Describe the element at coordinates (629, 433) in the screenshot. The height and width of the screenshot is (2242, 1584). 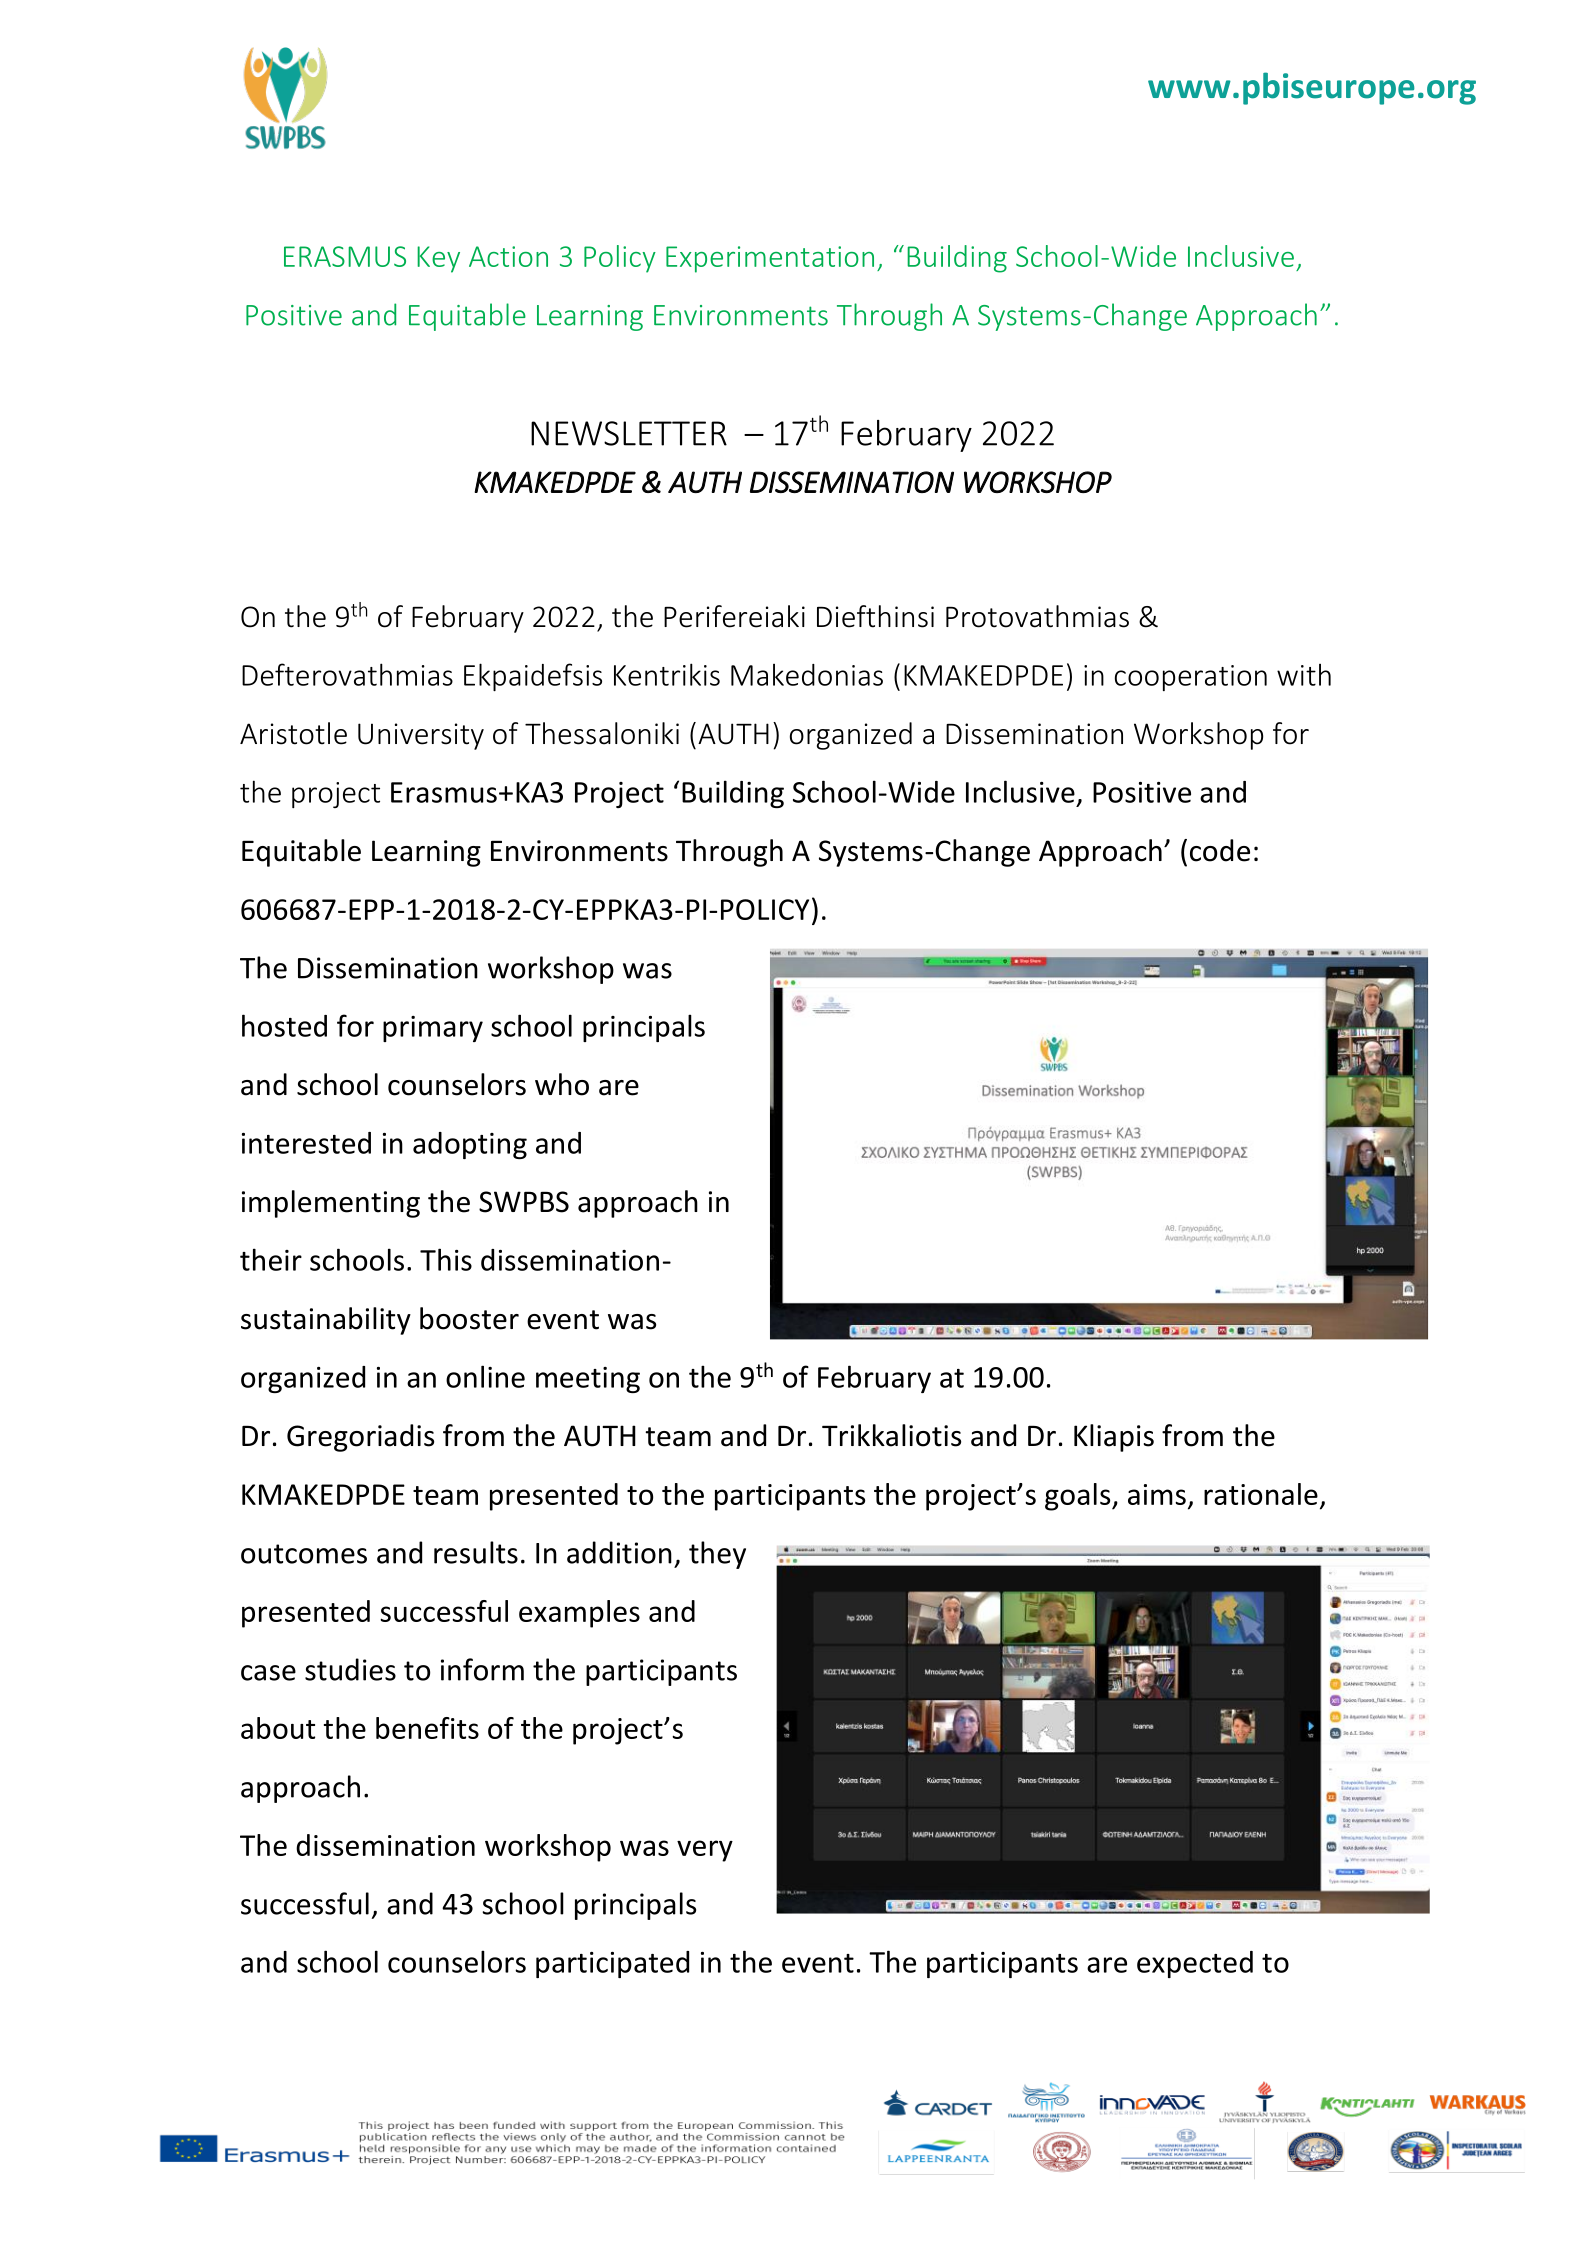
I see `NEWSLETTER` at that location.
